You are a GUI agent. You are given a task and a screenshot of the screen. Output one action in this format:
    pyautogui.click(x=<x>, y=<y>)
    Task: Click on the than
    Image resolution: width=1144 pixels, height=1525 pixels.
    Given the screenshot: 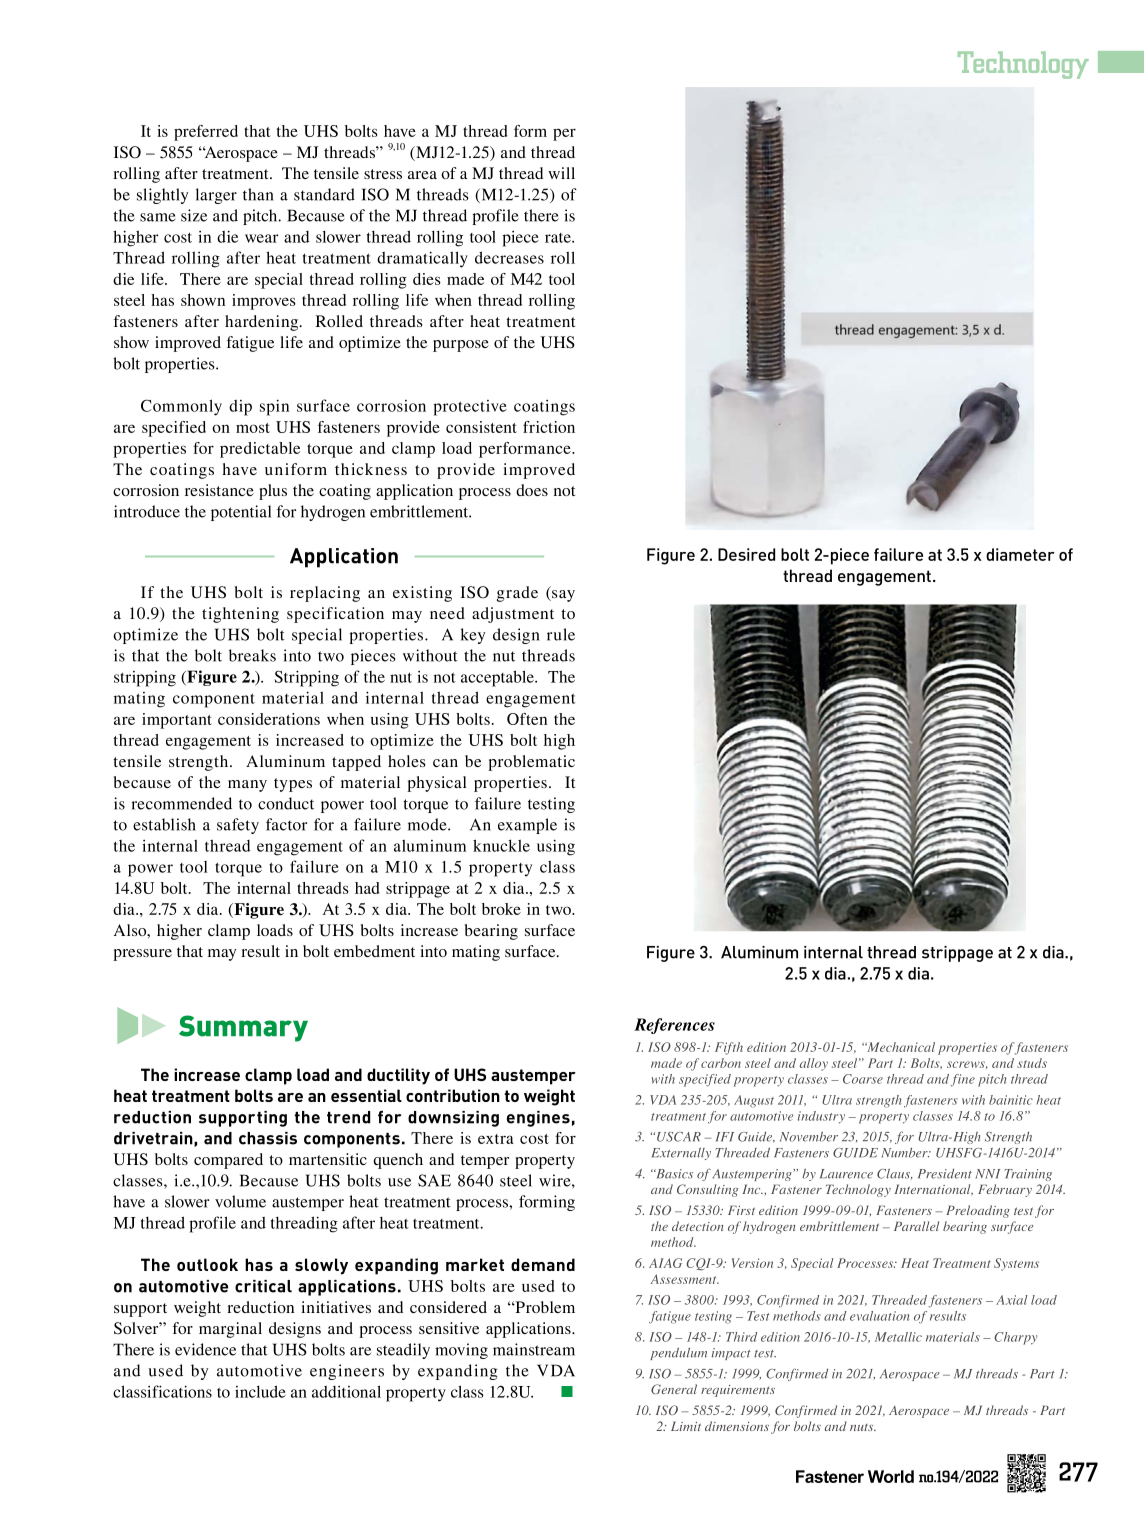 What is the action you would take?
    pyautogui.click(x=258, y=194)
